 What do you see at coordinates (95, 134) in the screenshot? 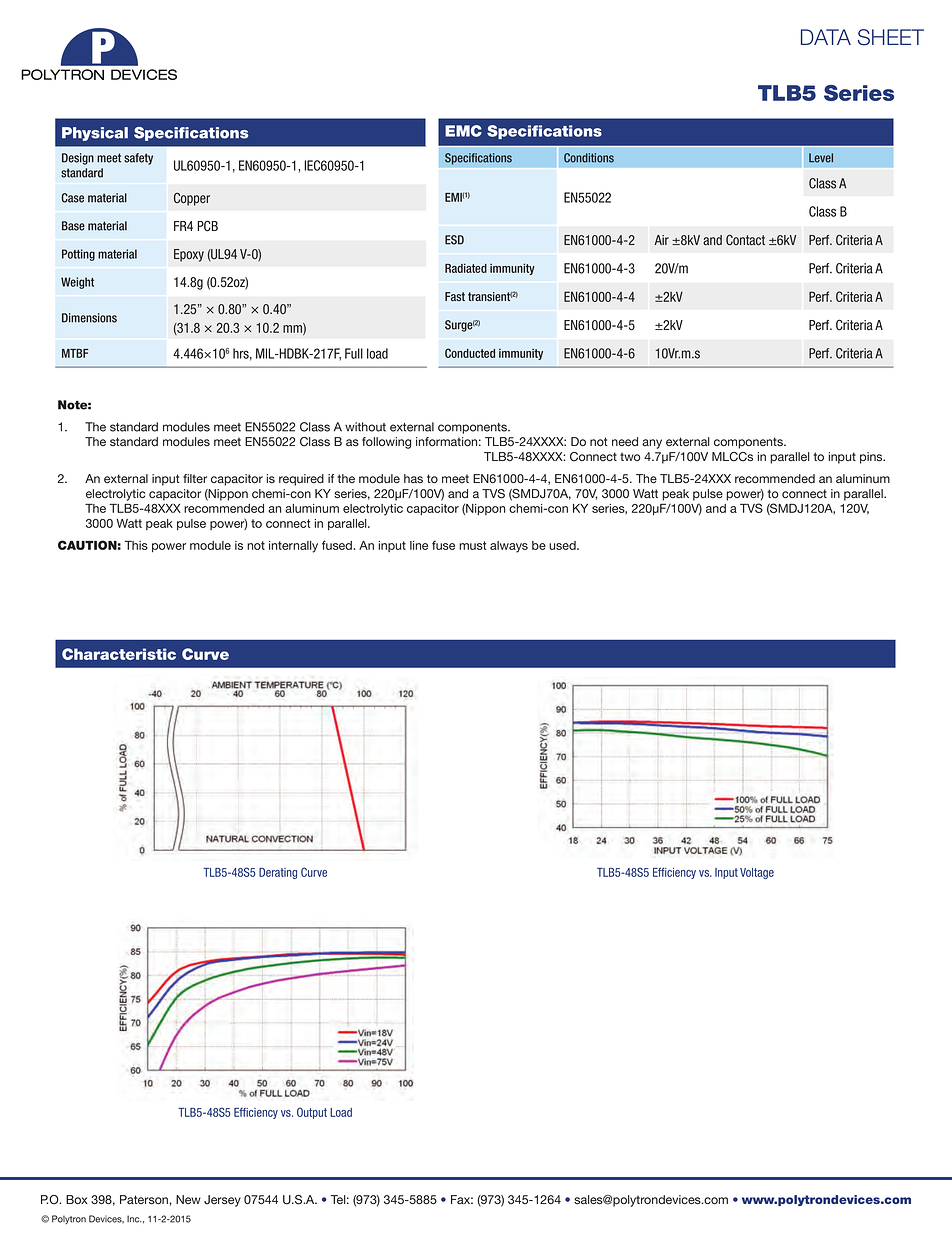
I see `Physical` at bounding box center [95, 134].
